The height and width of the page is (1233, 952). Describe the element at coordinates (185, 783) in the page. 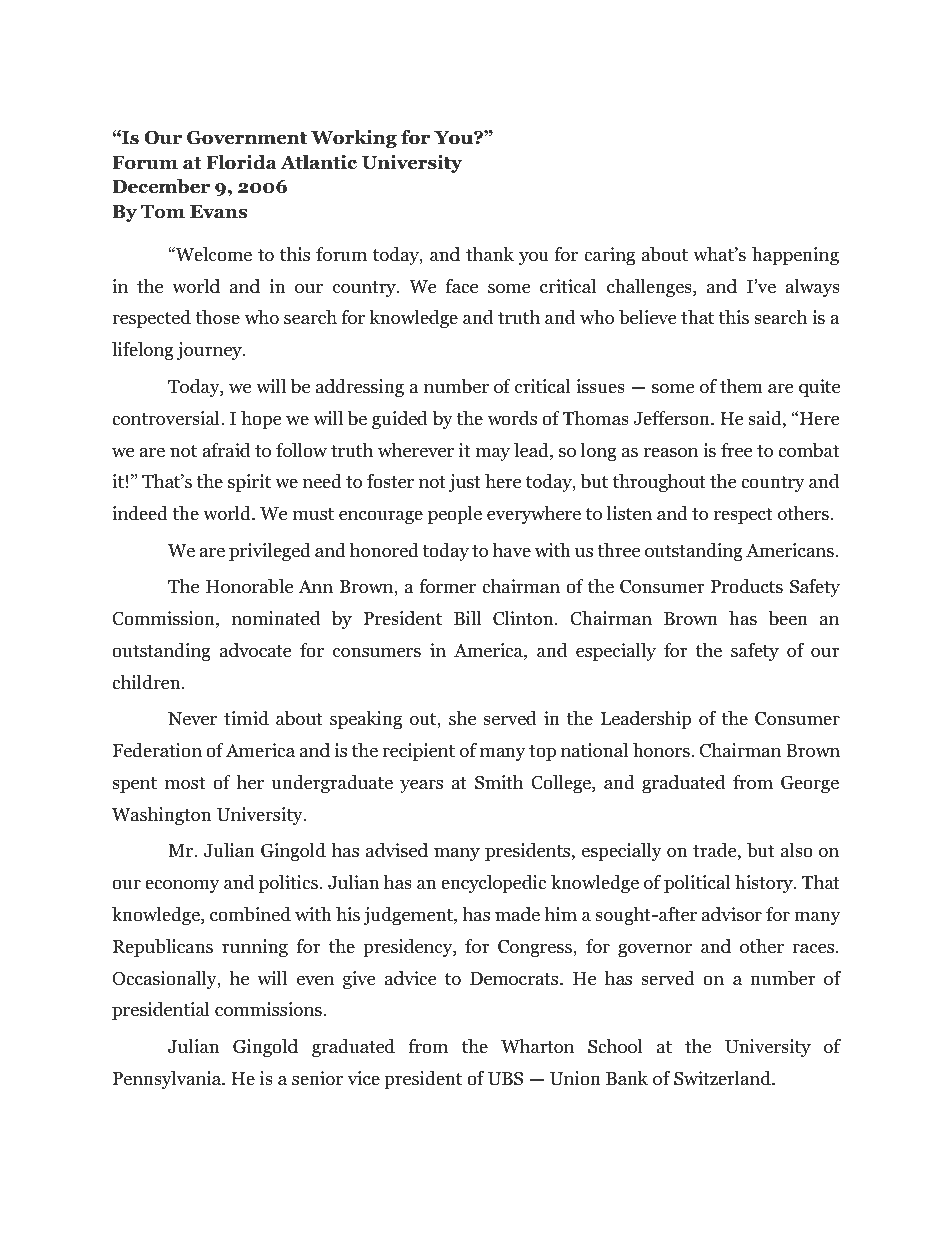

I see `most` at that location.
